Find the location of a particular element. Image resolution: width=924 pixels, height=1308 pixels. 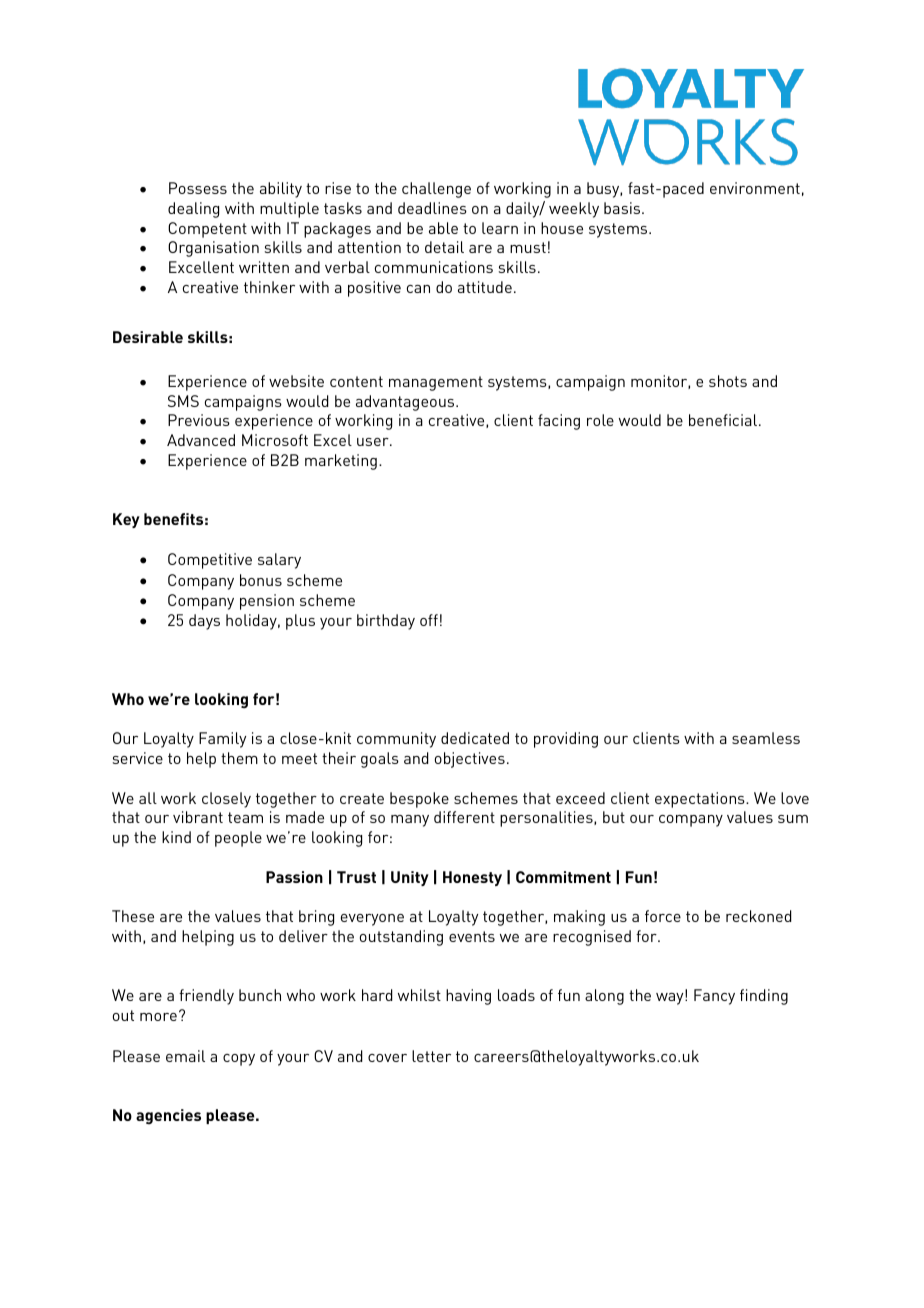

different is located at coordinates (464, 817).
